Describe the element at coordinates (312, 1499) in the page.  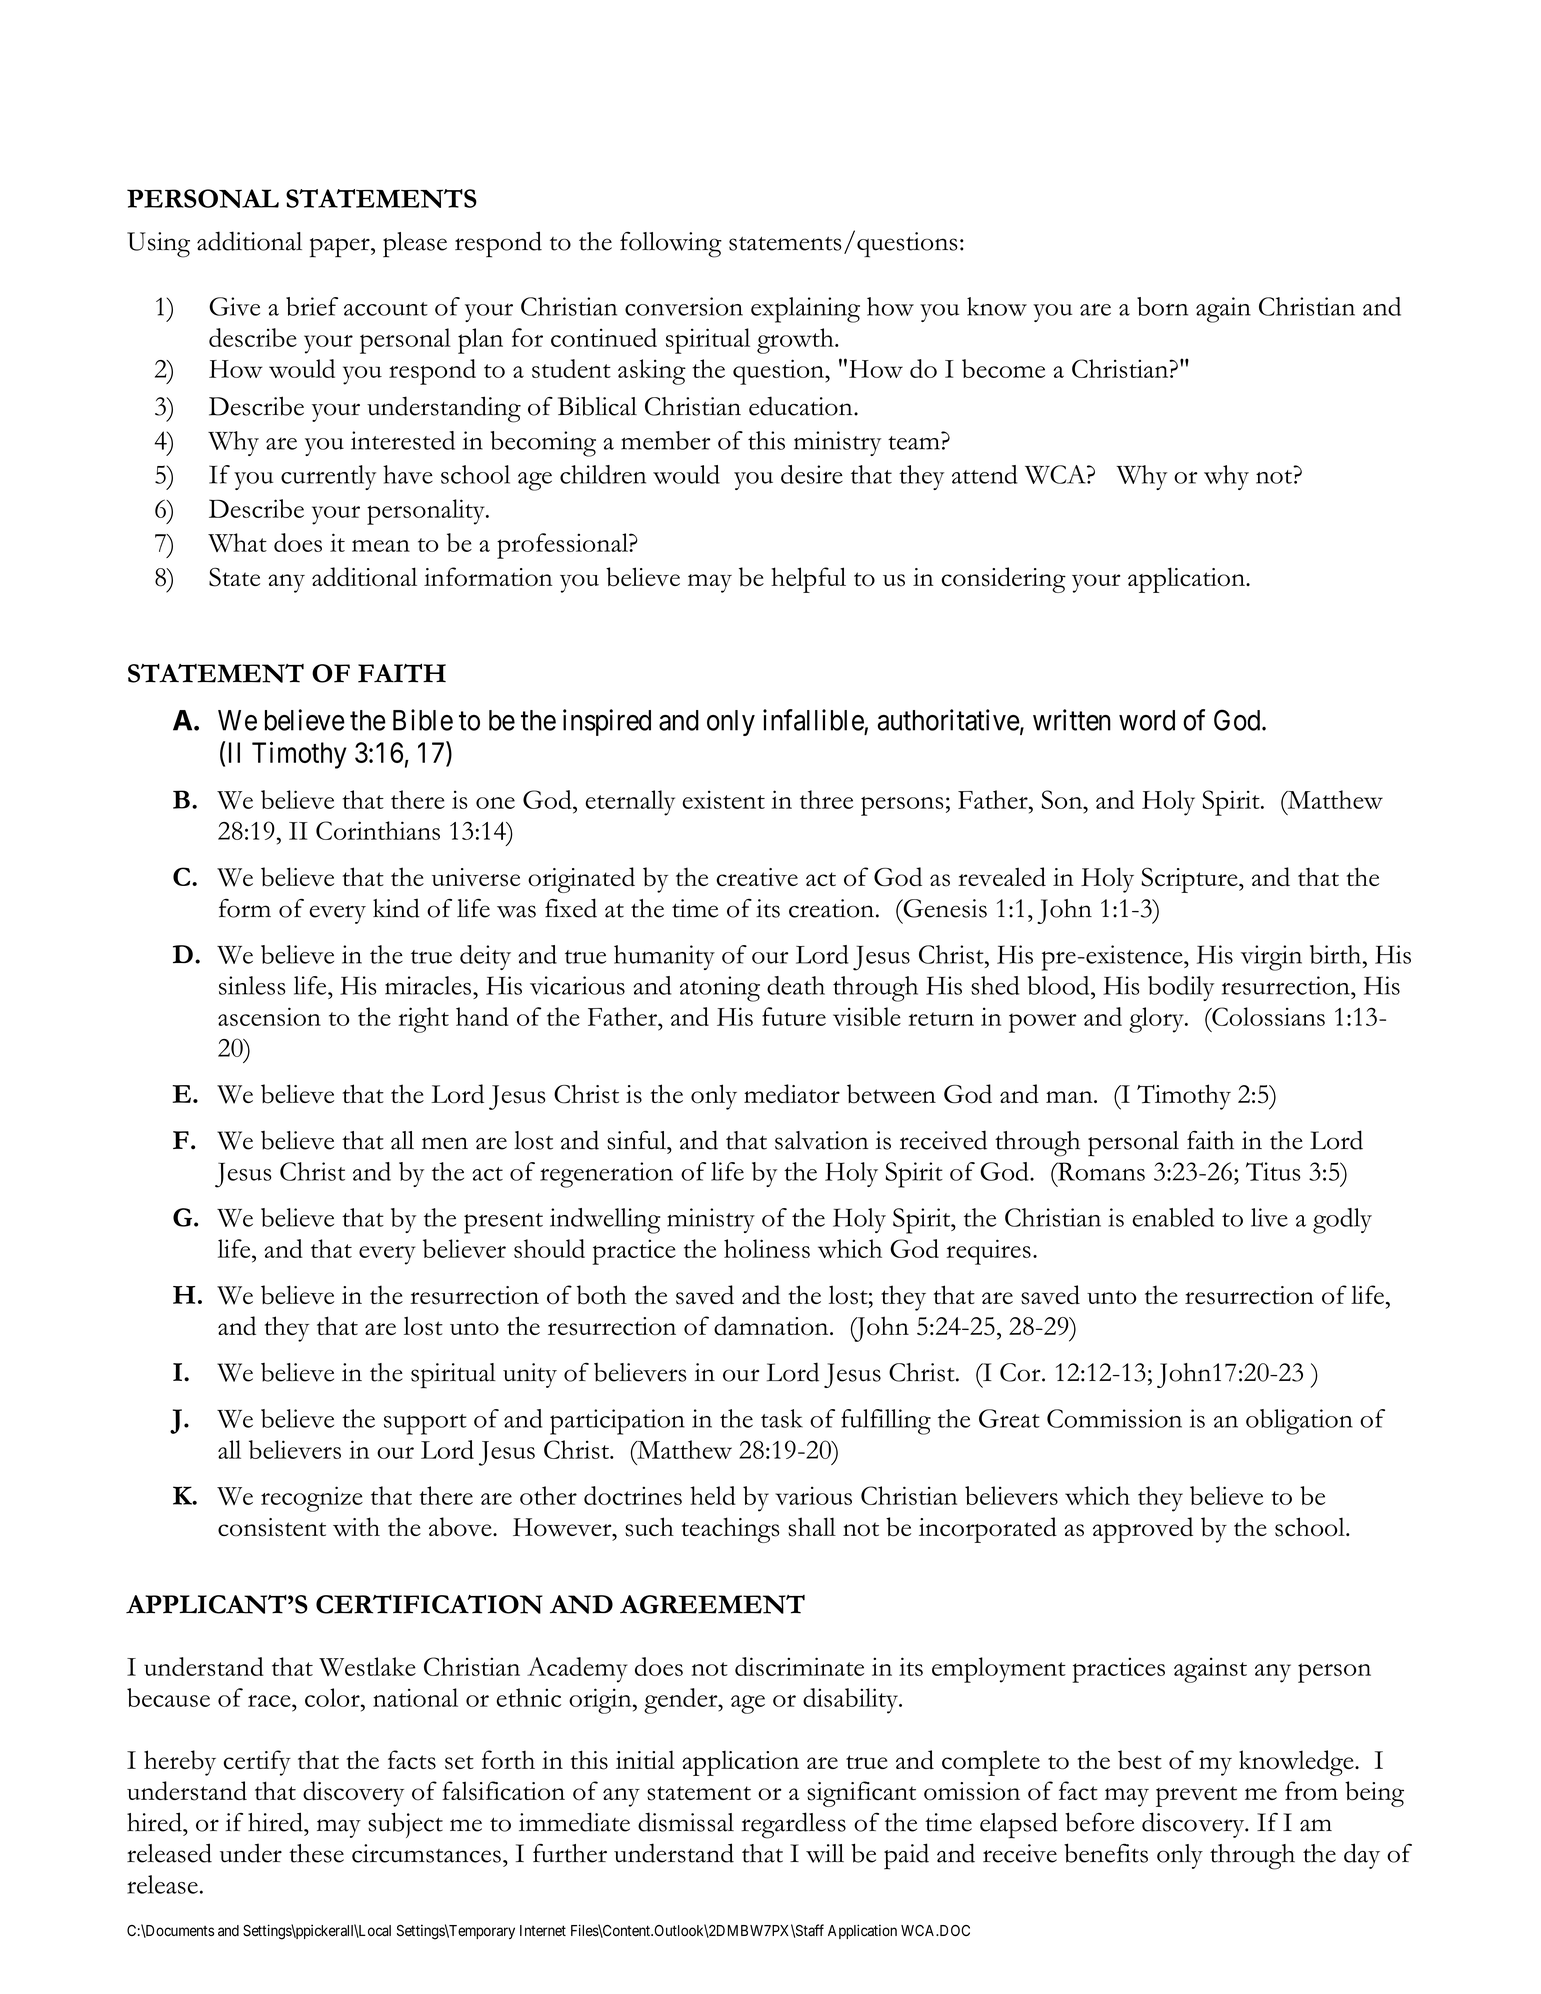
I see `recognize` at that location.
